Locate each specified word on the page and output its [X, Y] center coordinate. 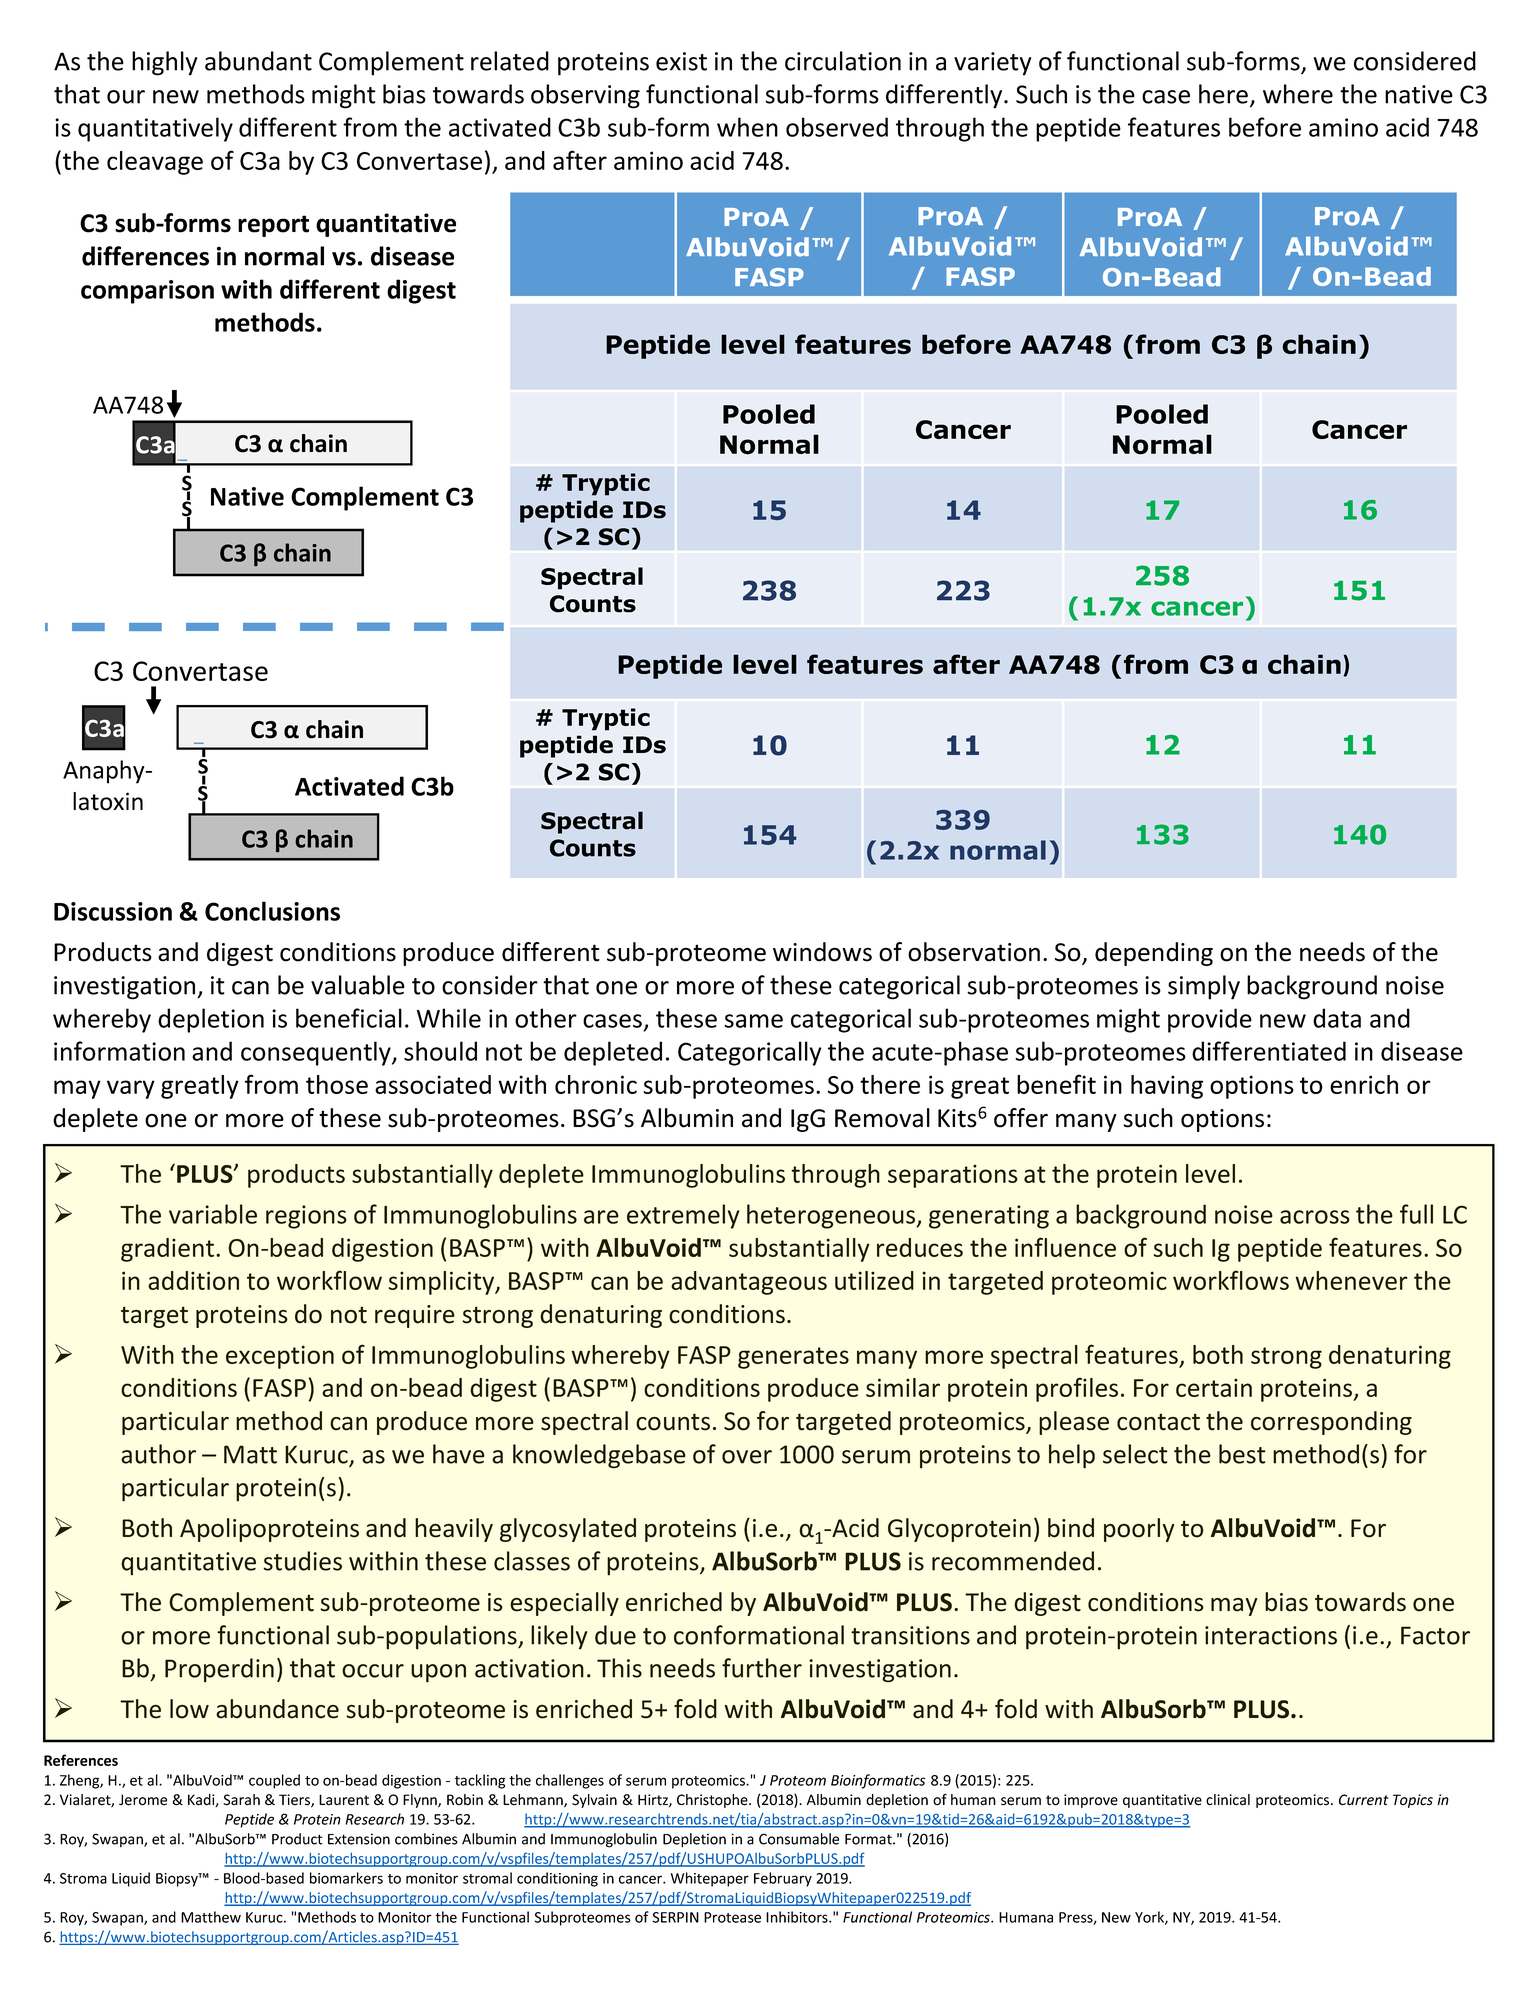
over [747, 1457]
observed [837, 127]
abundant [258, 61]
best [1242, 1454]
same [753, 1021]
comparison [147, 292]
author [158, 1454]
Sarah [241, 1800]
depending [1154, 954]
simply [1204, 987]
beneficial [349, 1018]
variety [992, 64]
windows [822, 952]
